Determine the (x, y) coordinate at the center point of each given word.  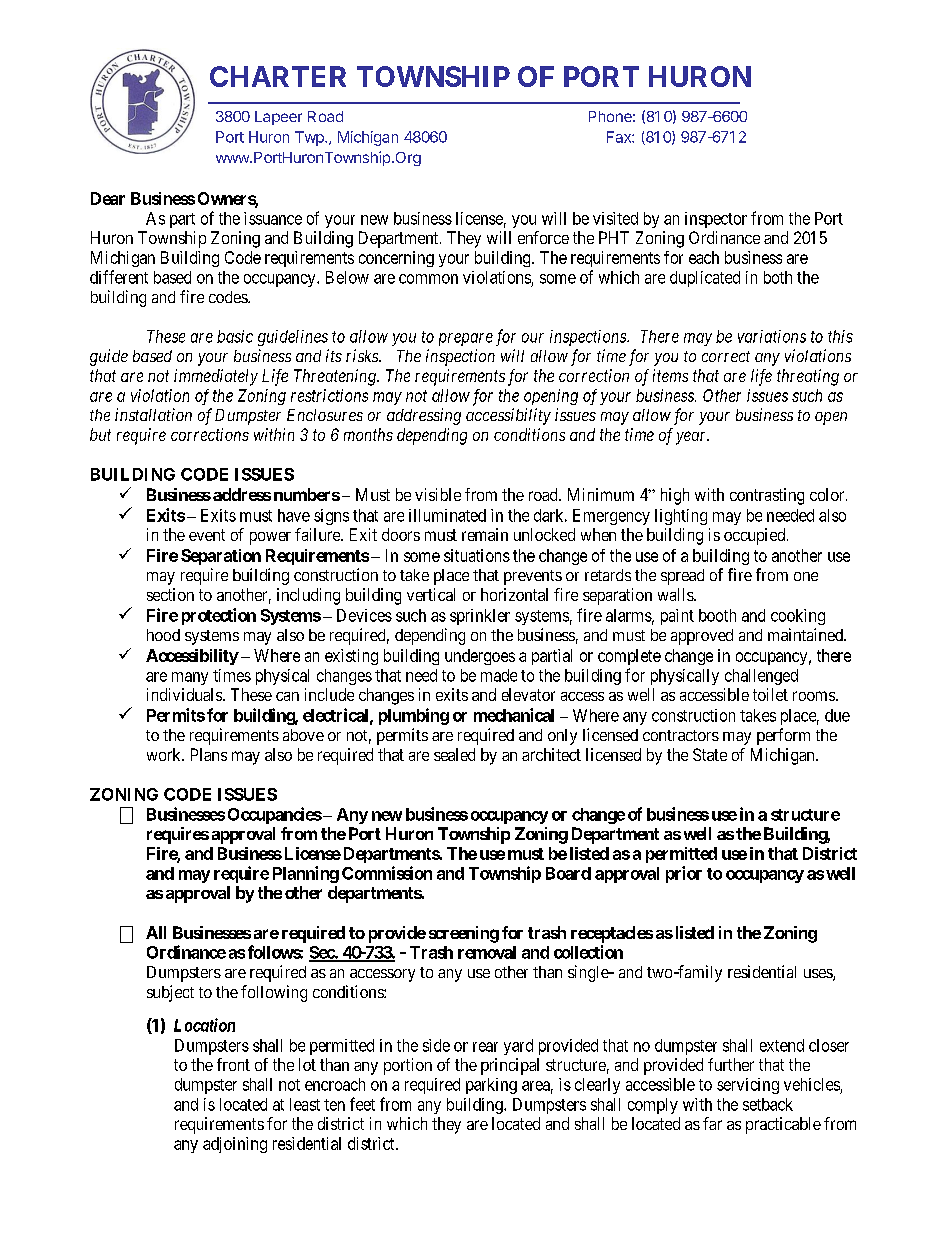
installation (153, 414)
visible (438, 494)
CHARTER (278, 76)
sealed (454, 754)
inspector (716, 220)
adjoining (235, 1145)
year (692, 438)
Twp (310, 138)
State (710, 754)
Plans (209, 754)
